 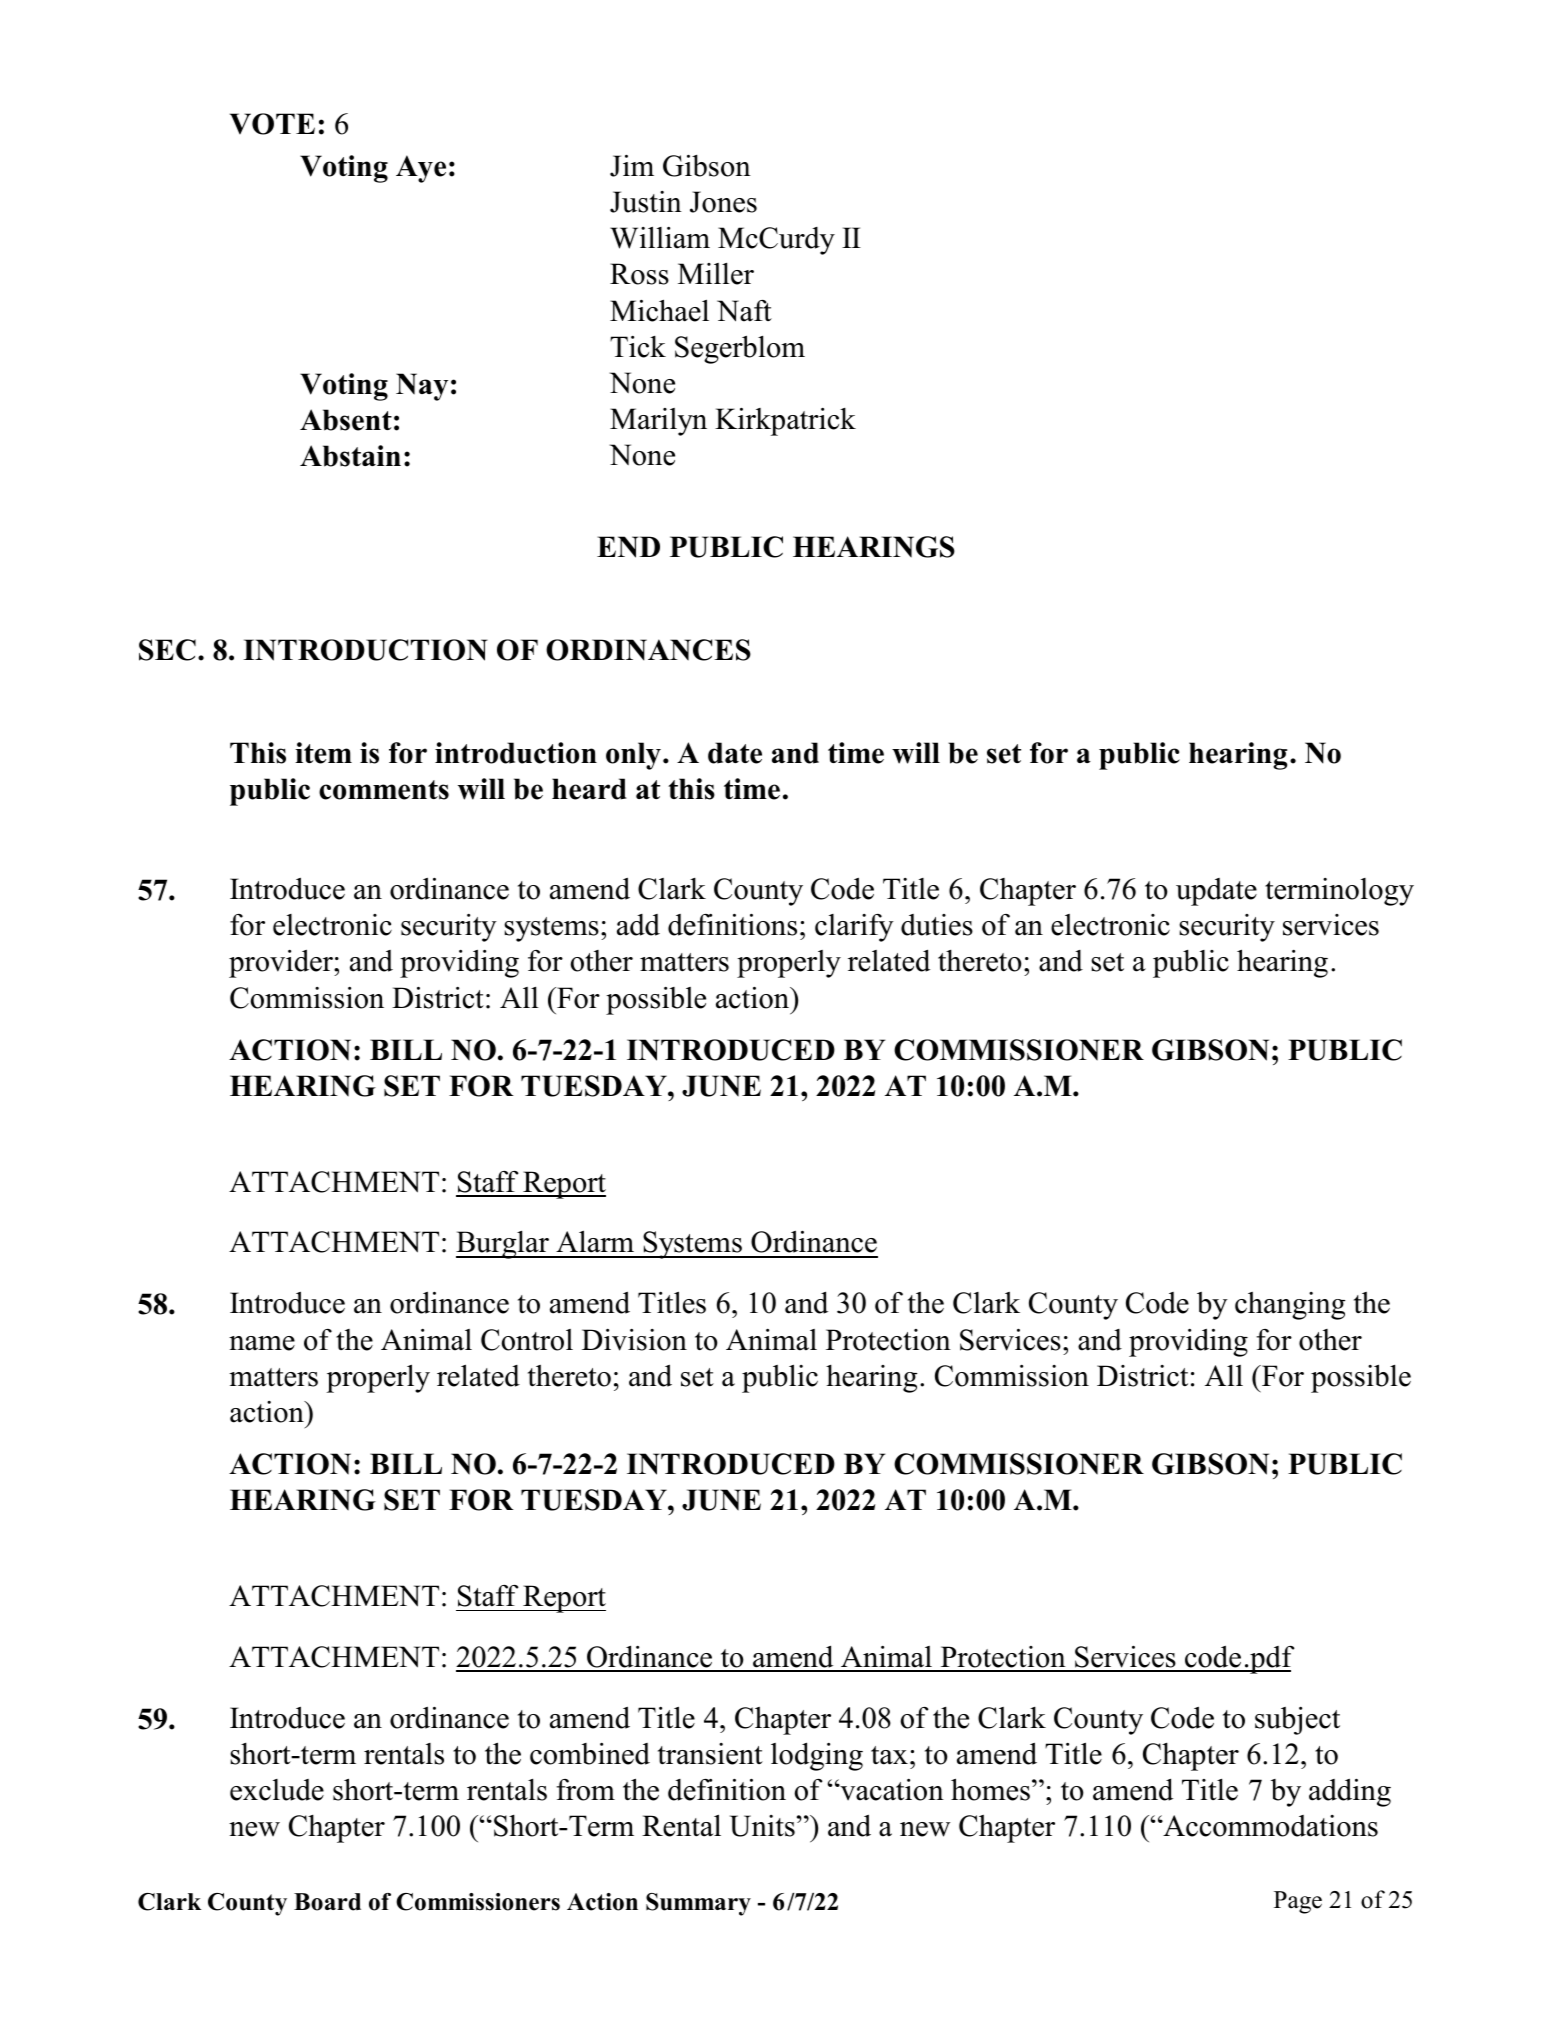 What do you see at coordinates (327, 1902) in the image?
I see `Board` at bounding box center [327, 1902].
